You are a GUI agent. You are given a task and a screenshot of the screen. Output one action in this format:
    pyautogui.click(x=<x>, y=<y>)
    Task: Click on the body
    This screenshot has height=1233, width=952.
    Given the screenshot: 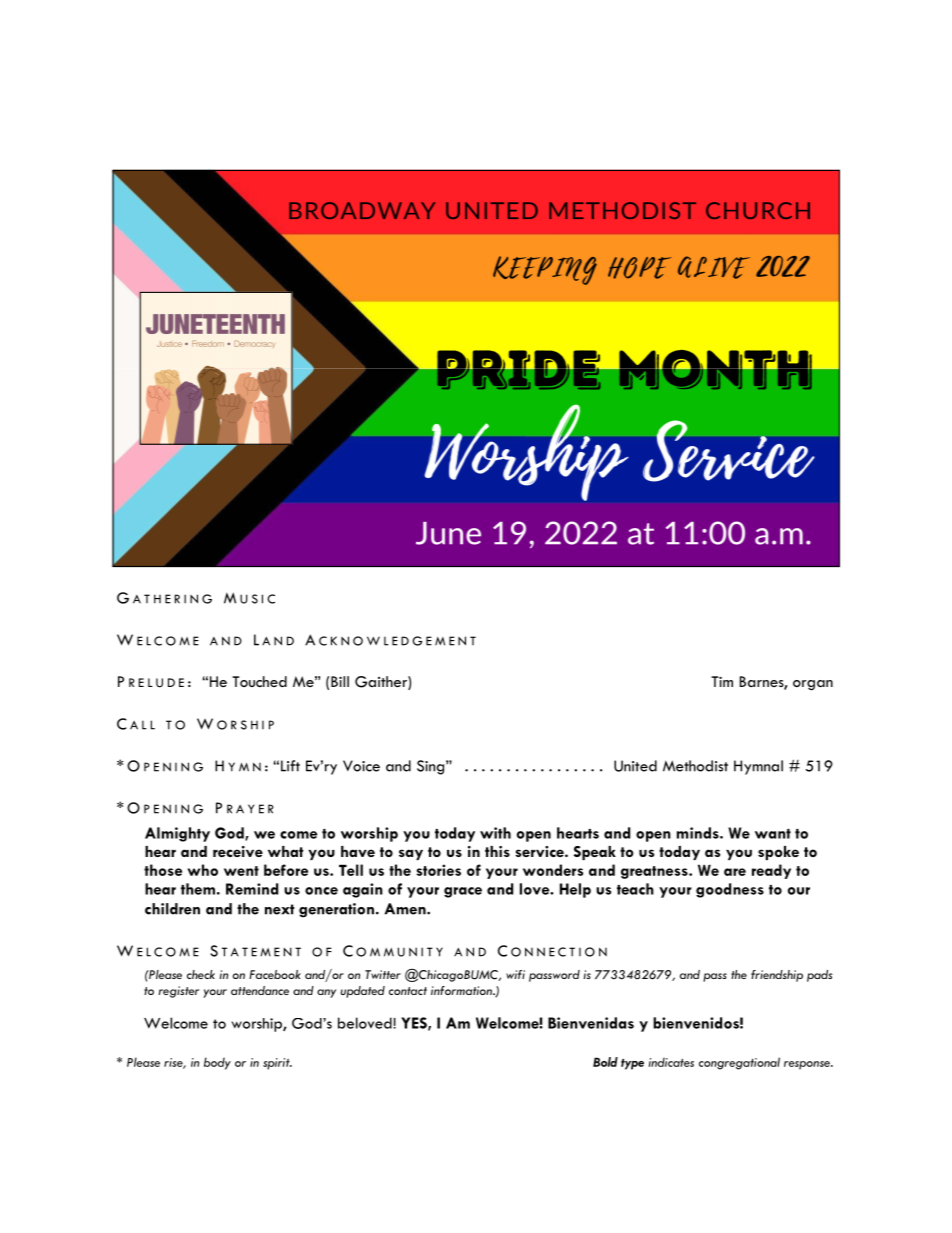 What is the action you would take?
    pyautogui.click(x=217, y=1063)
